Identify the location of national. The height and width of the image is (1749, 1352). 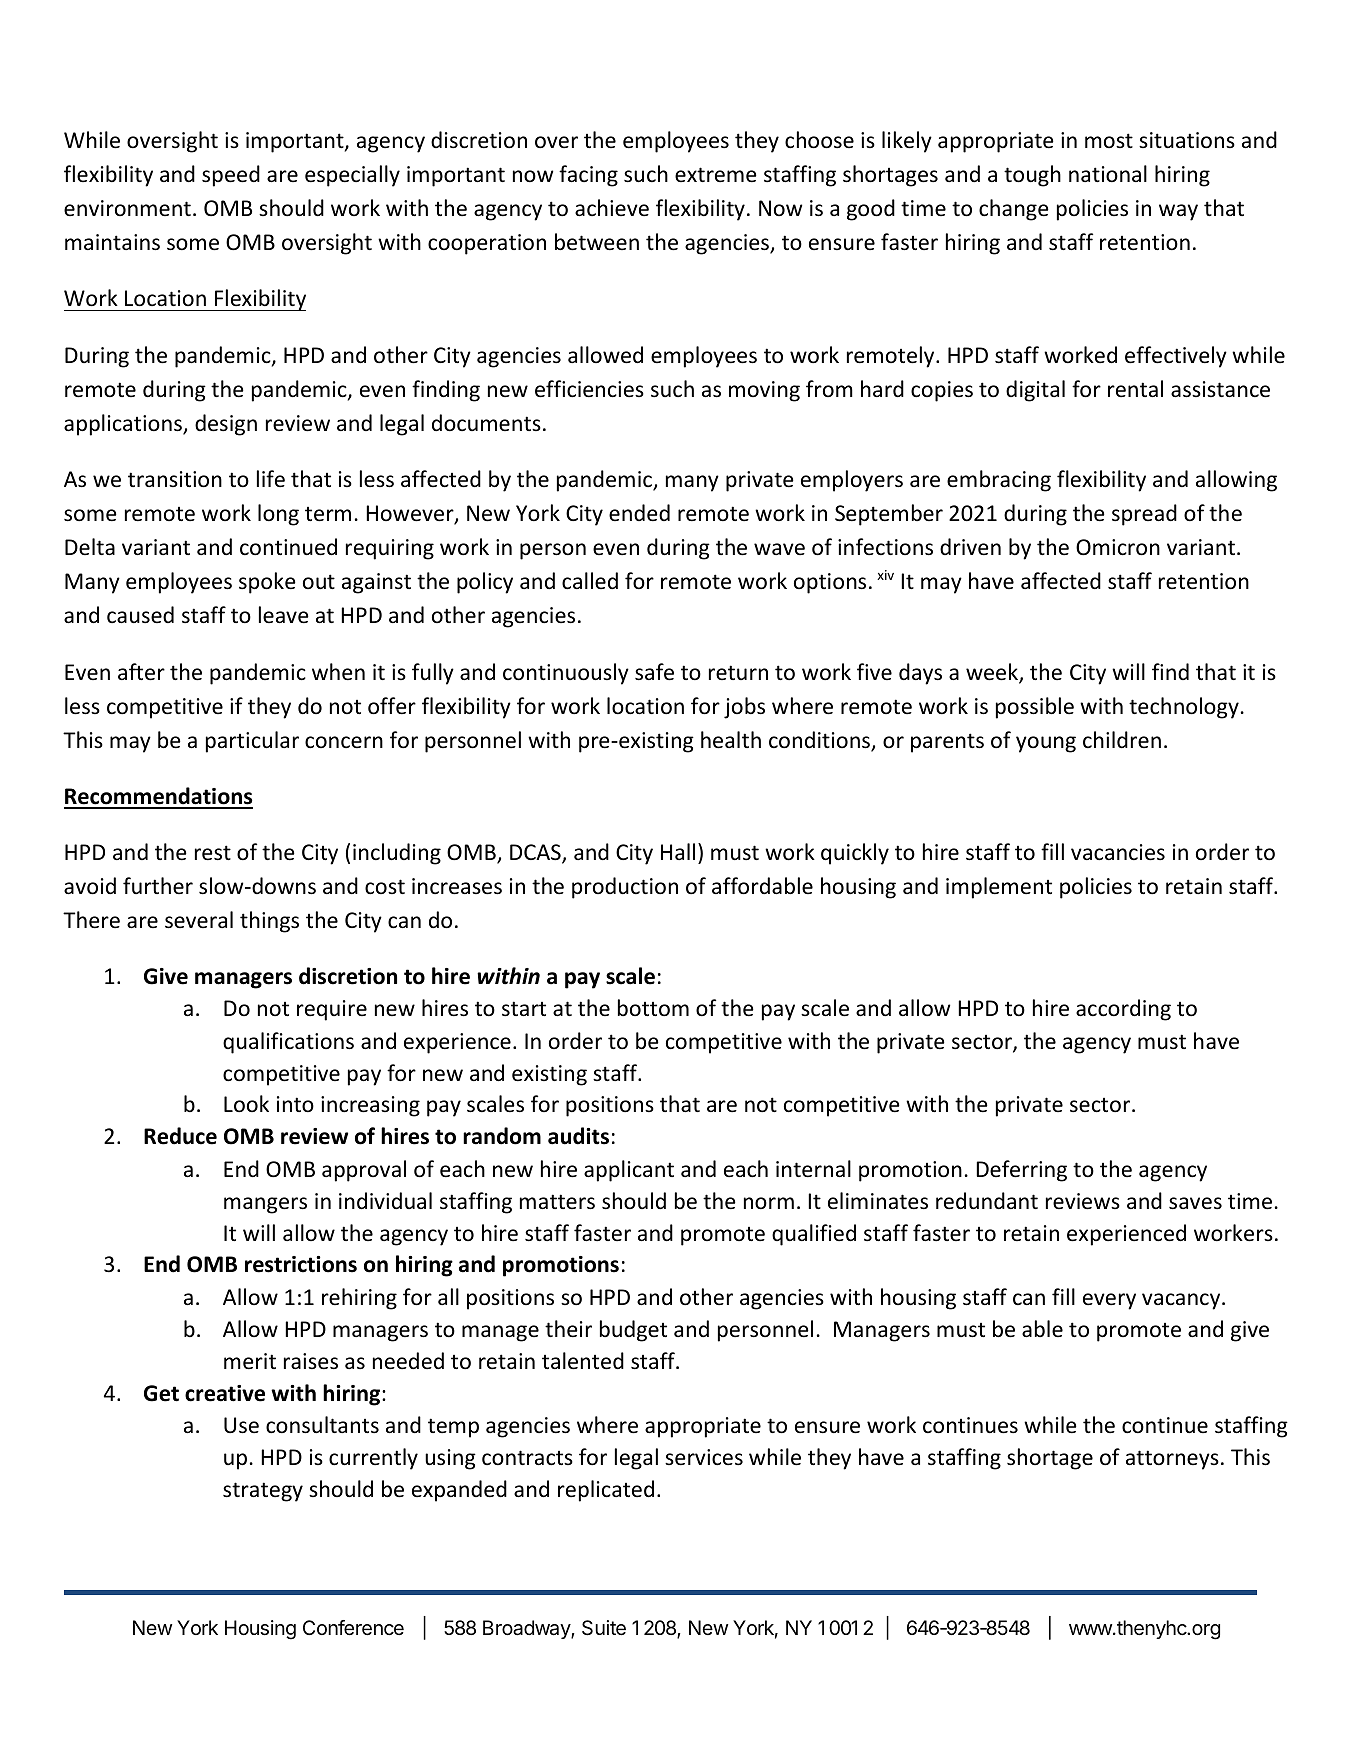
(1108, 174).
